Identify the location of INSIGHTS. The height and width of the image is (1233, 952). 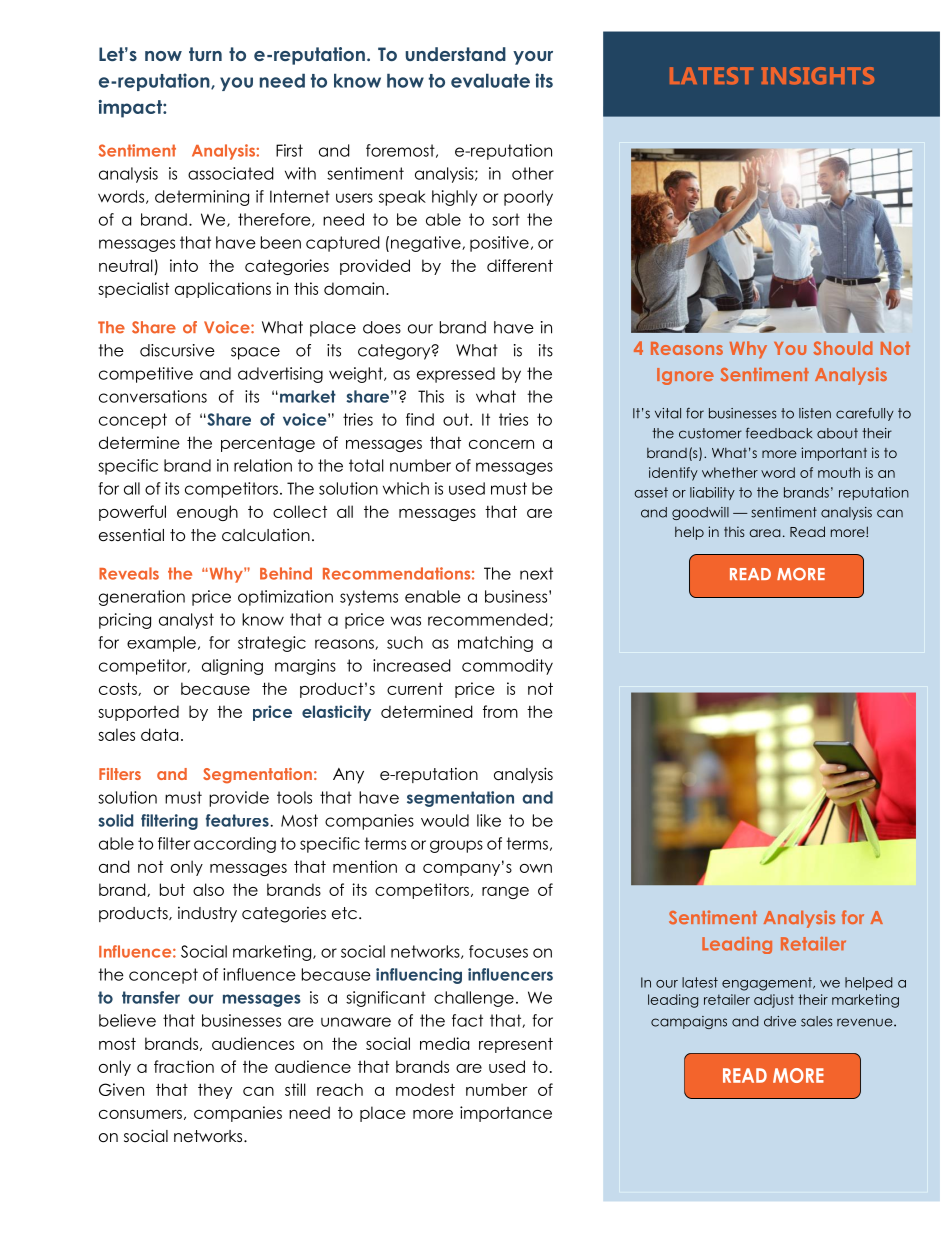
(818, 76).
